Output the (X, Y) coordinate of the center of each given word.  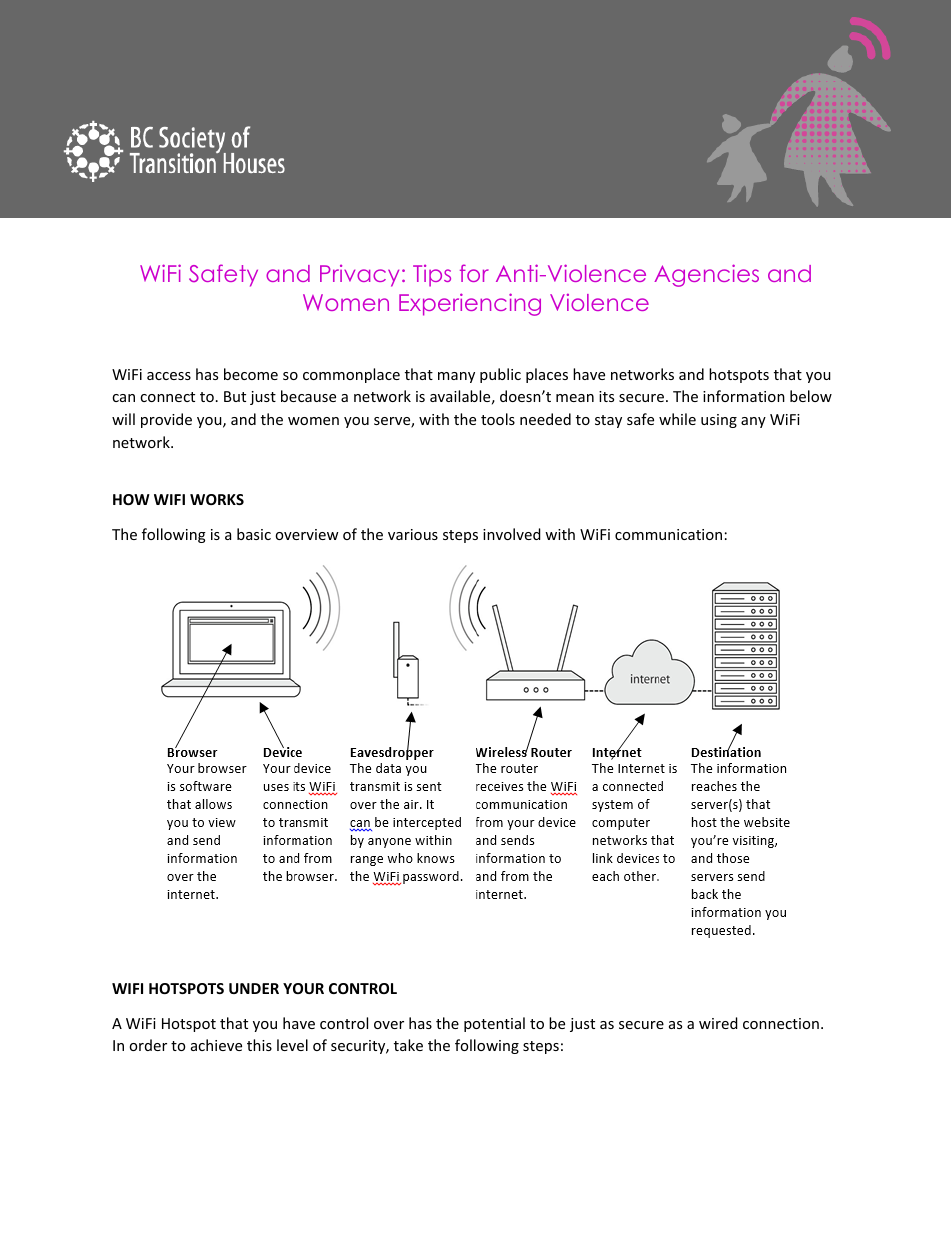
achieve (216, 1045)
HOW (131, 499)
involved (512, 534)
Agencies (706, 275)
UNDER (254, 988)
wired (718, 1023)
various (413, 534)
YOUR (303, 988)
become (251, 374)
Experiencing (470, 304)
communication (668, 534)
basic (254, 534)
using (719, 421)
